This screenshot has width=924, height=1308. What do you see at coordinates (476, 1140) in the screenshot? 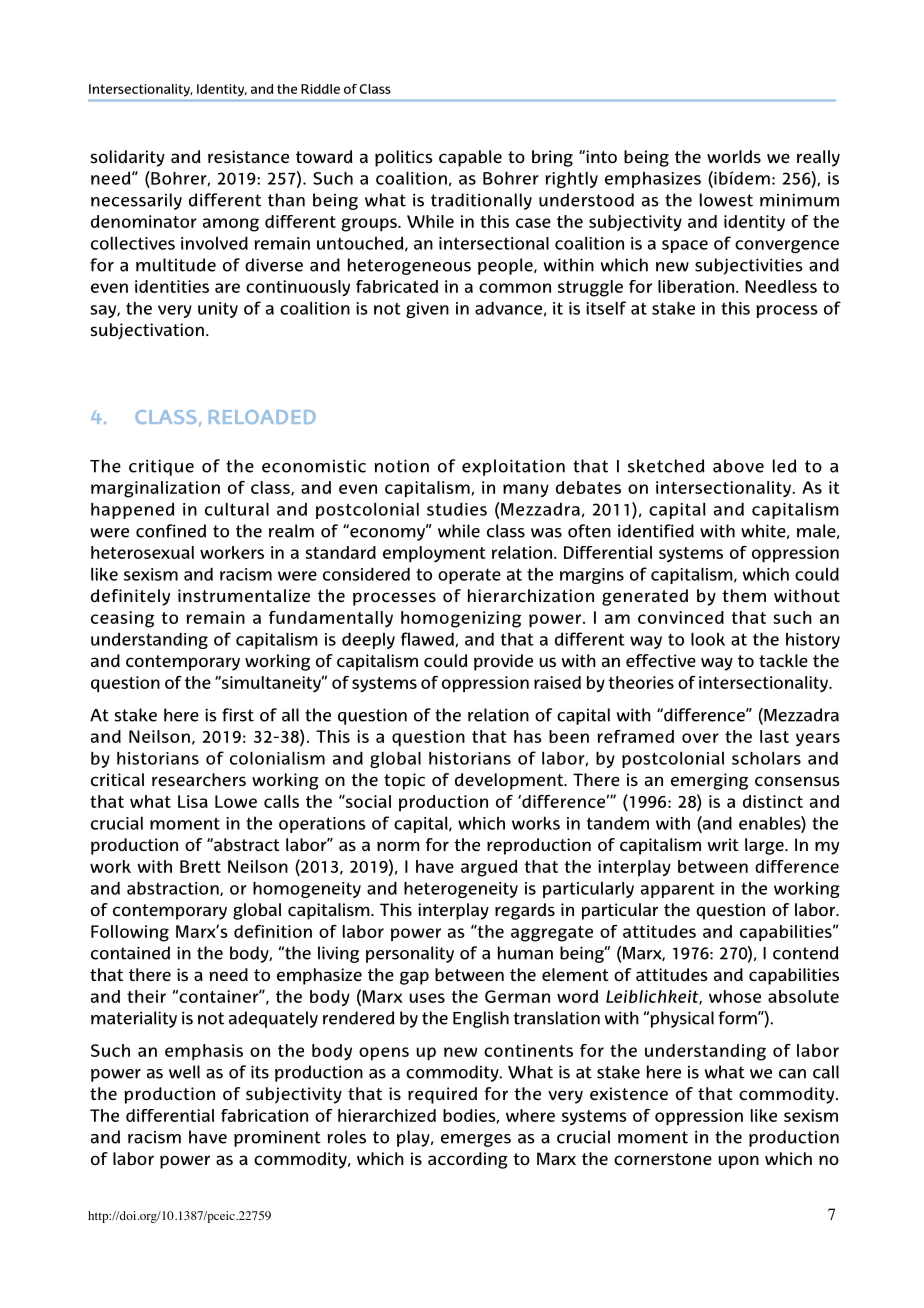
I see `emerges` at bounding box center [476, 1140].
